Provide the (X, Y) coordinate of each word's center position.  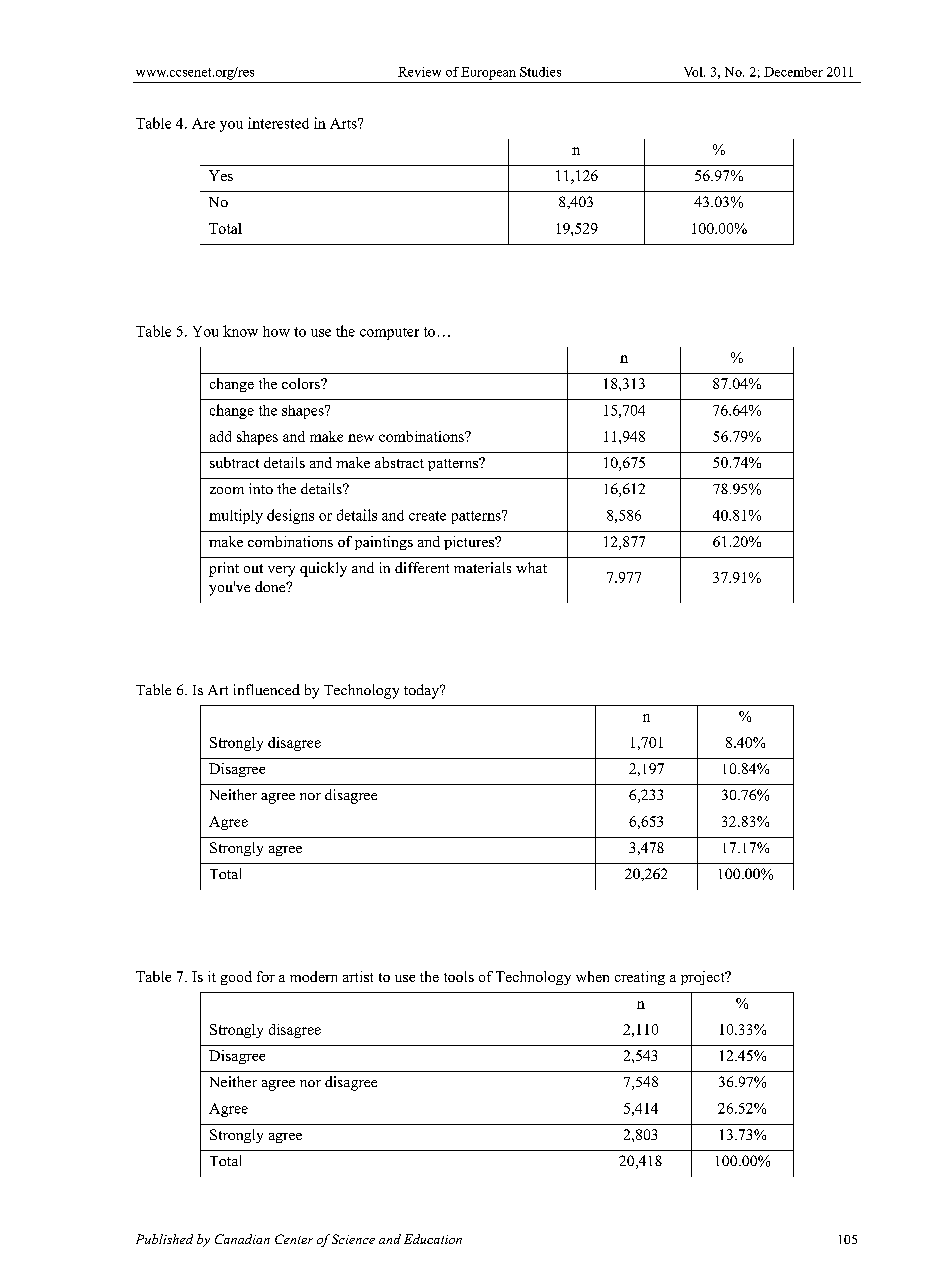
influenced (267, 689)
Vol (694, 72)
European (488, 73)
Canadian (242, 1239)
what (531, 567)
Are (203, 123)
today (423, 691)
